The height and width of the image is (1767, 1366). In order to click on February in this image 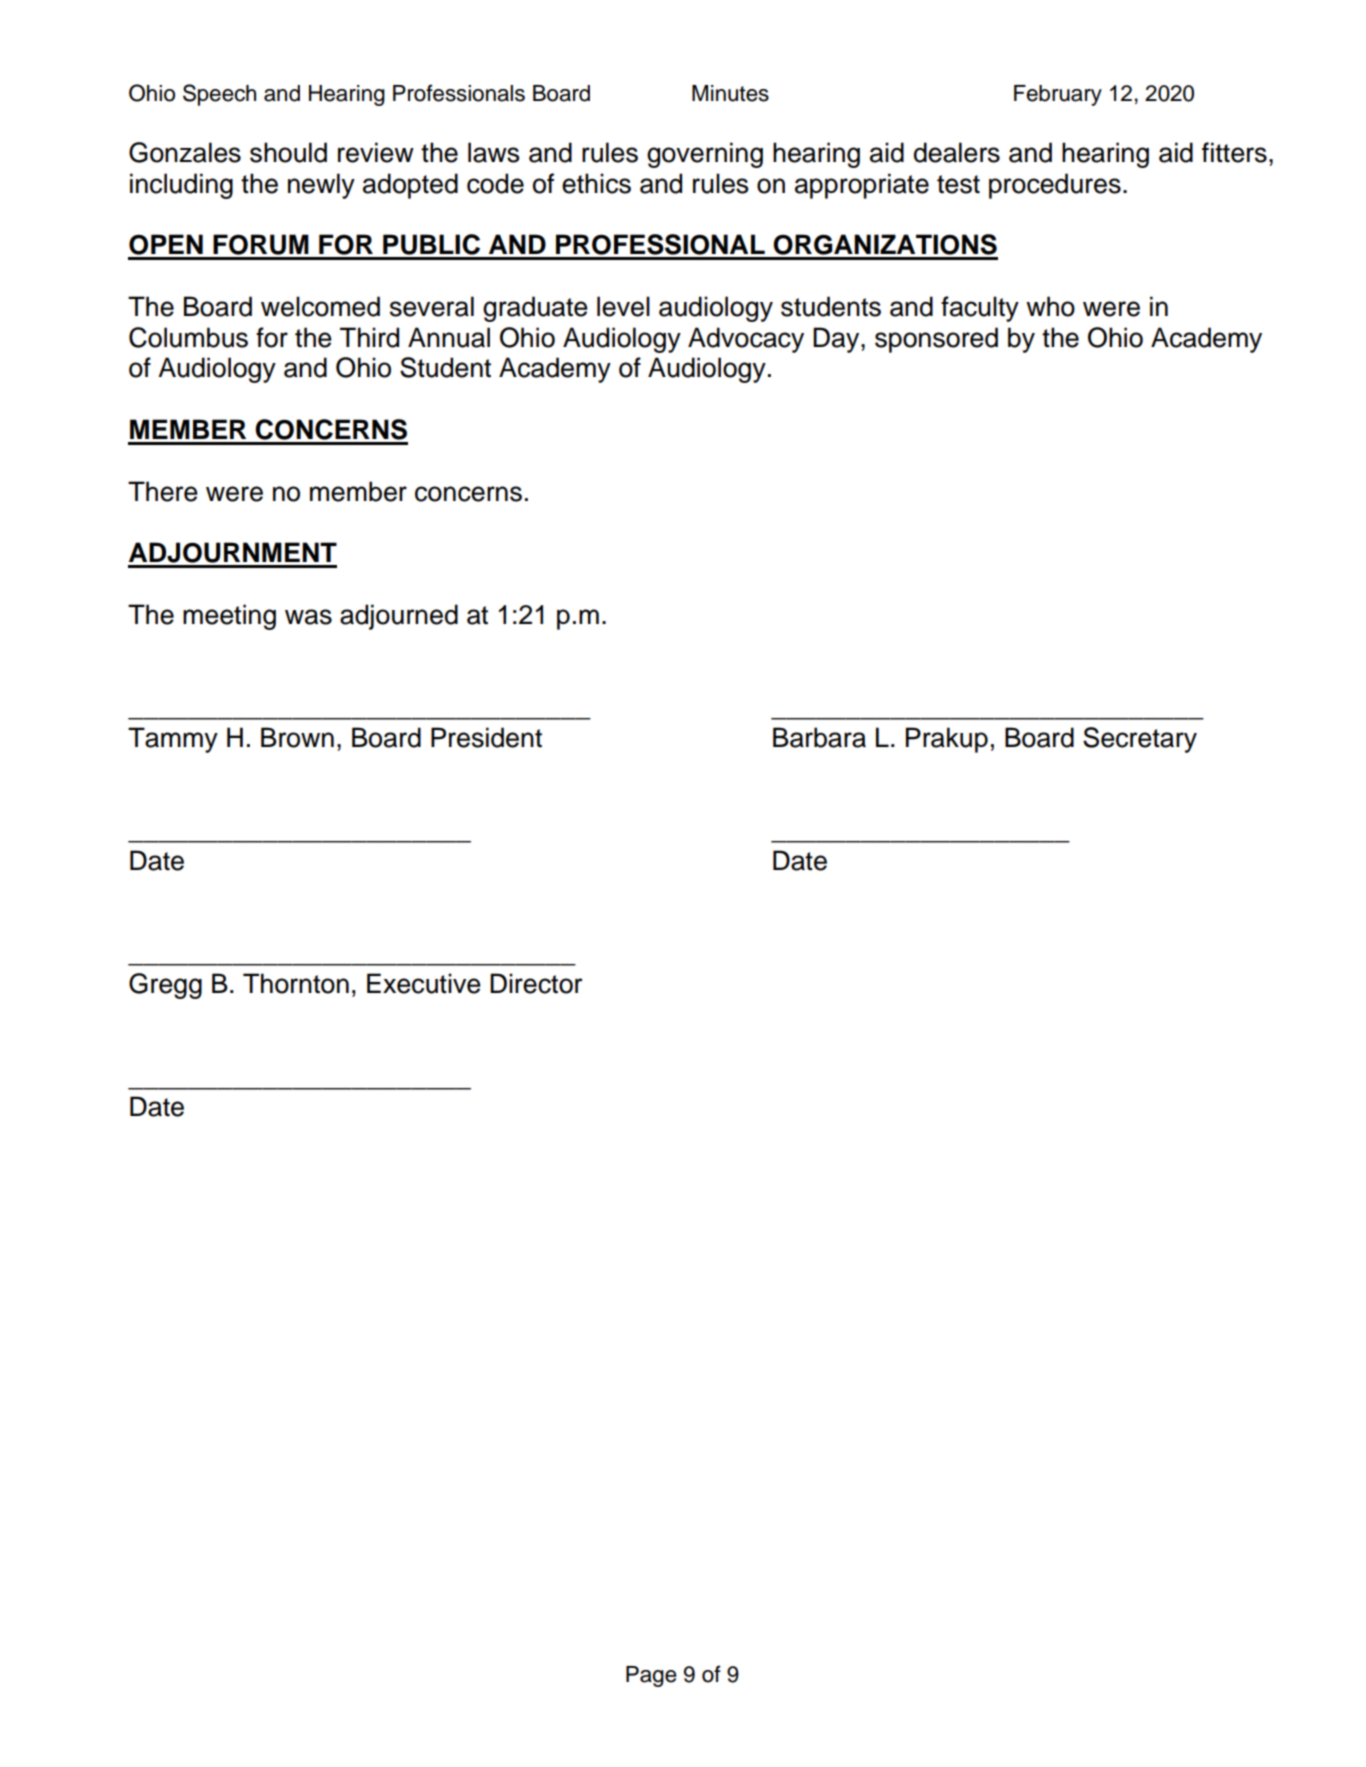, I will do `click(1058, 95)`.
